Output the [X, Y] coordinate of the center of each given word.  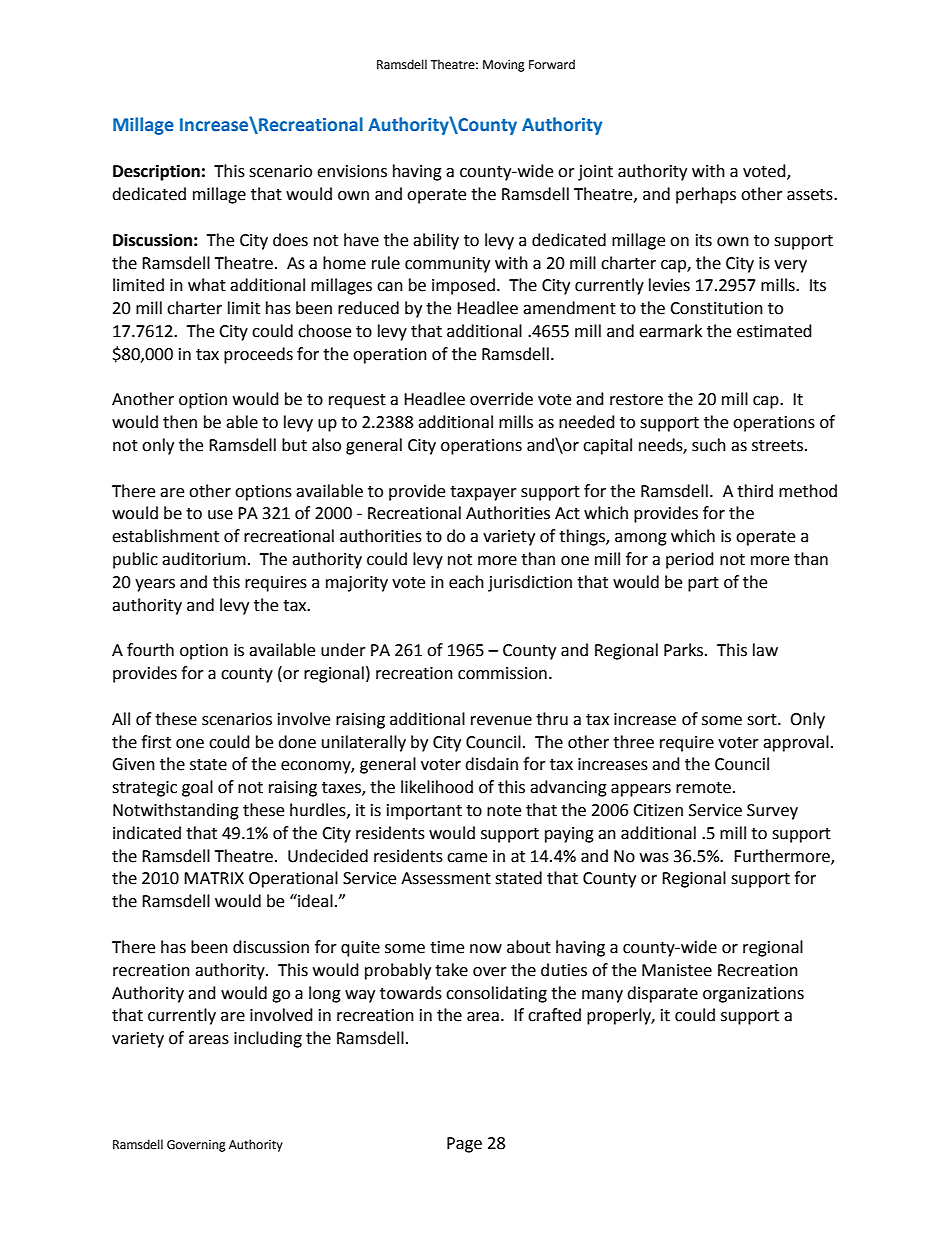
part [703, 584]
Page [464, 1145]
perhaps [706, 195]
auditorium [204, 559]
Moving [504, 66]
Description [156, 172]
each [466, 582]
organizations [753, 995]
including [268, 1039]
